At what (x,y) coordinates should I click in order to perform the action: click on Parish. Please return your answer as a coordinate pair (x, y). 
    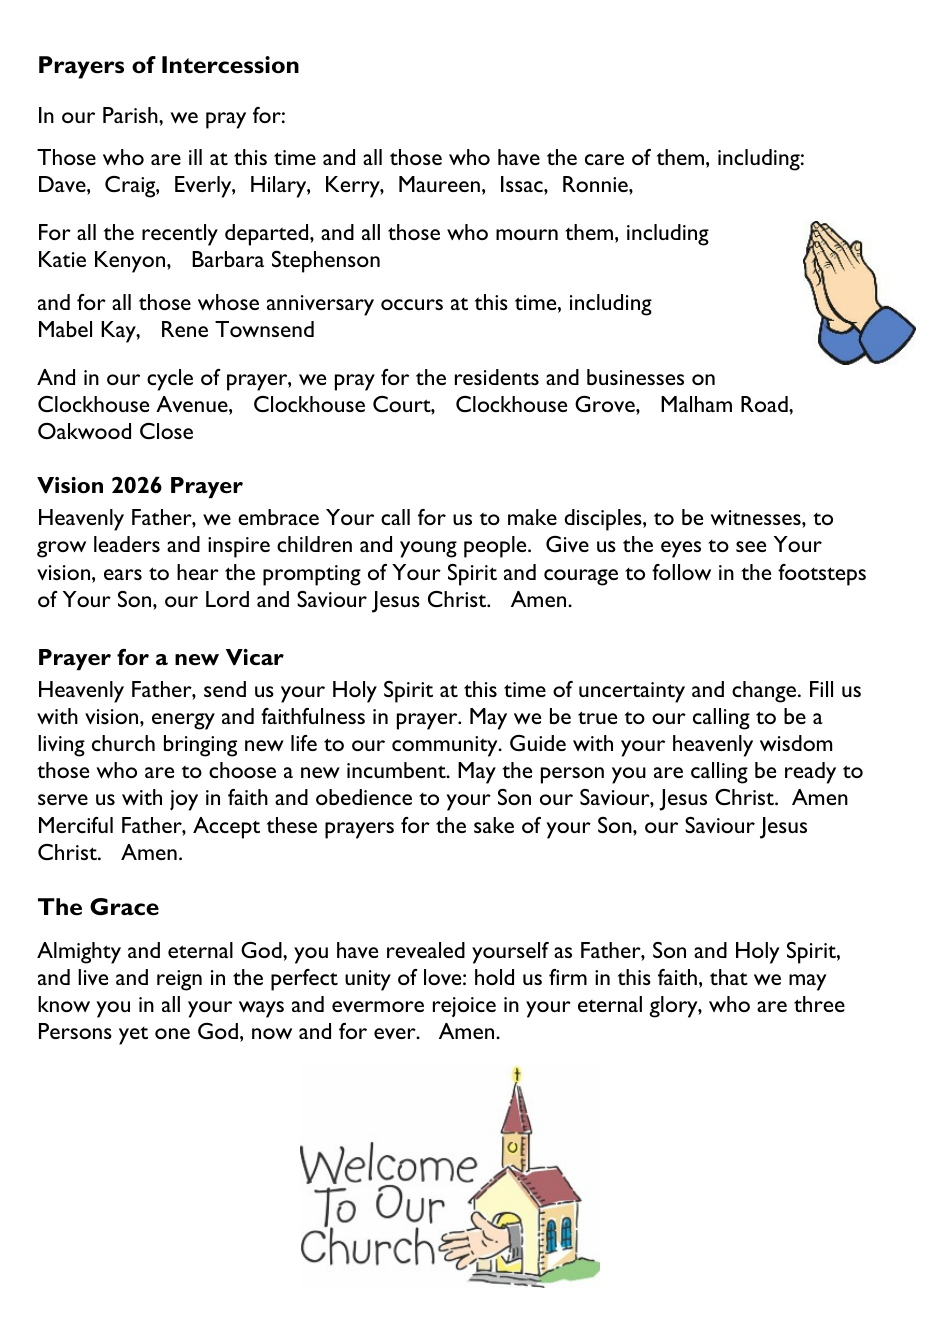
    Looking at the image, I should click on (131, 115).
